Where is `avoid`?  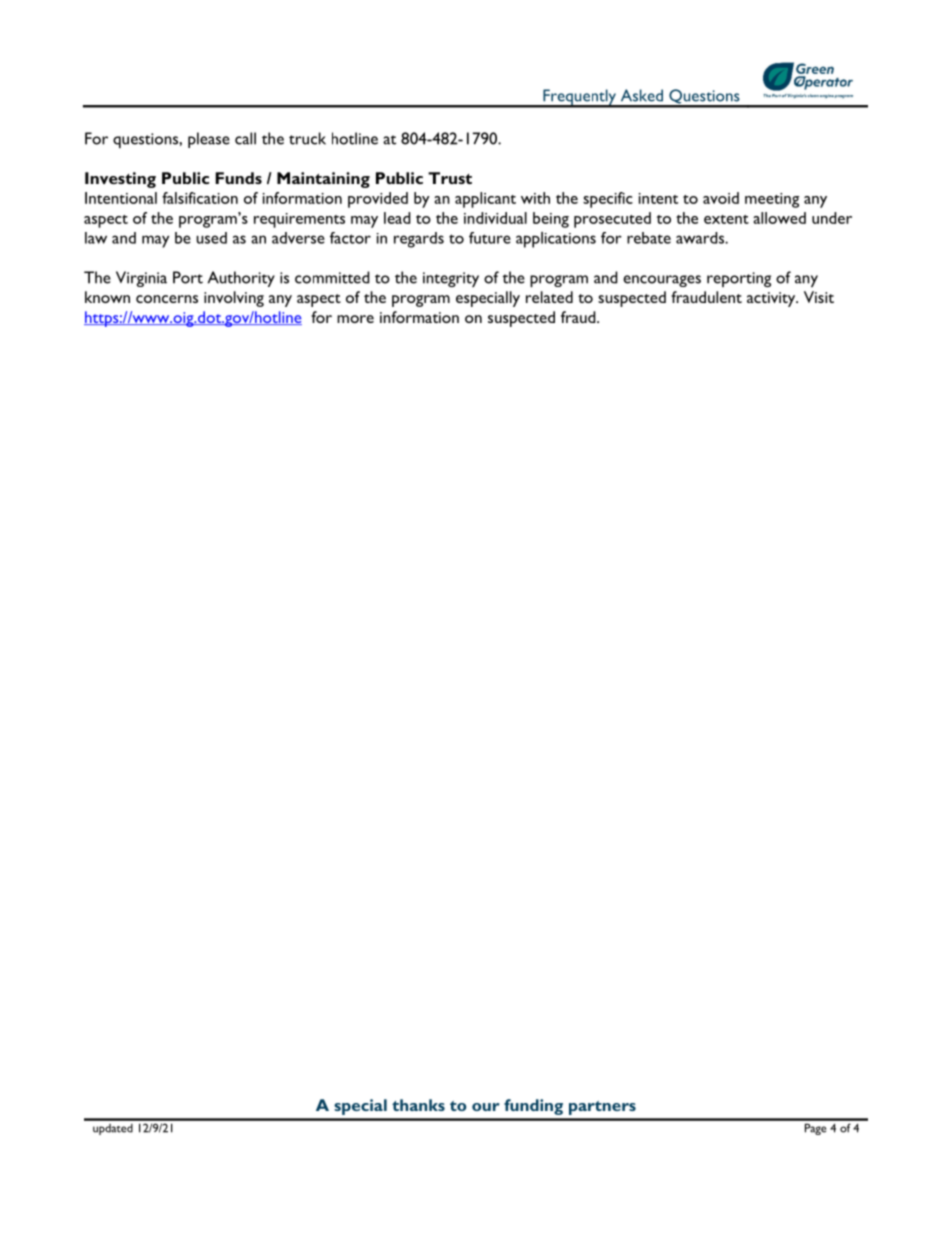 avoid is located at coordinates (721, 198).
